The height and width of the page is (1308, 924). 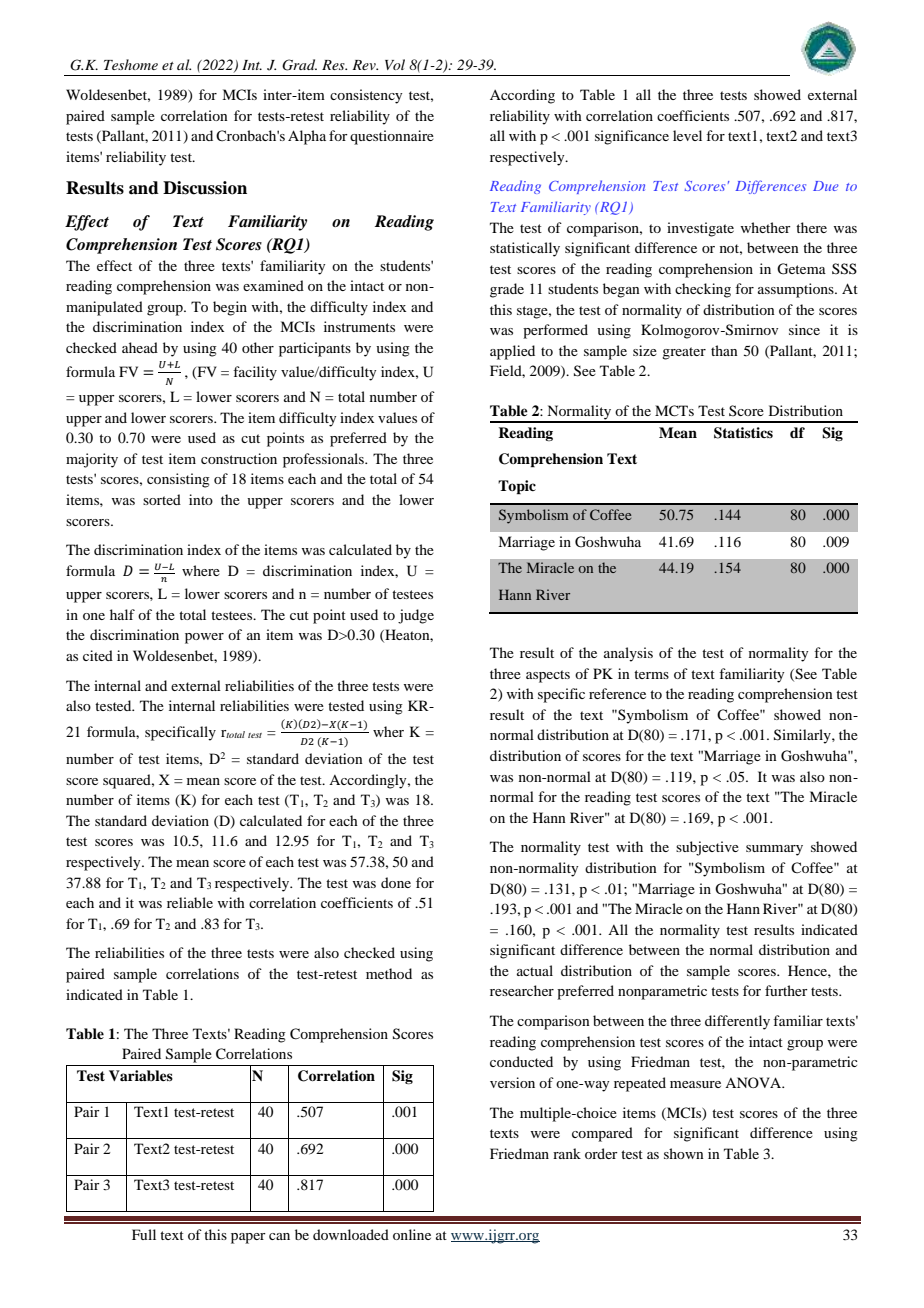 What do you see at coordinates (395, 64) in the page?
I see `Vol` at bounding box center [395, 64].
